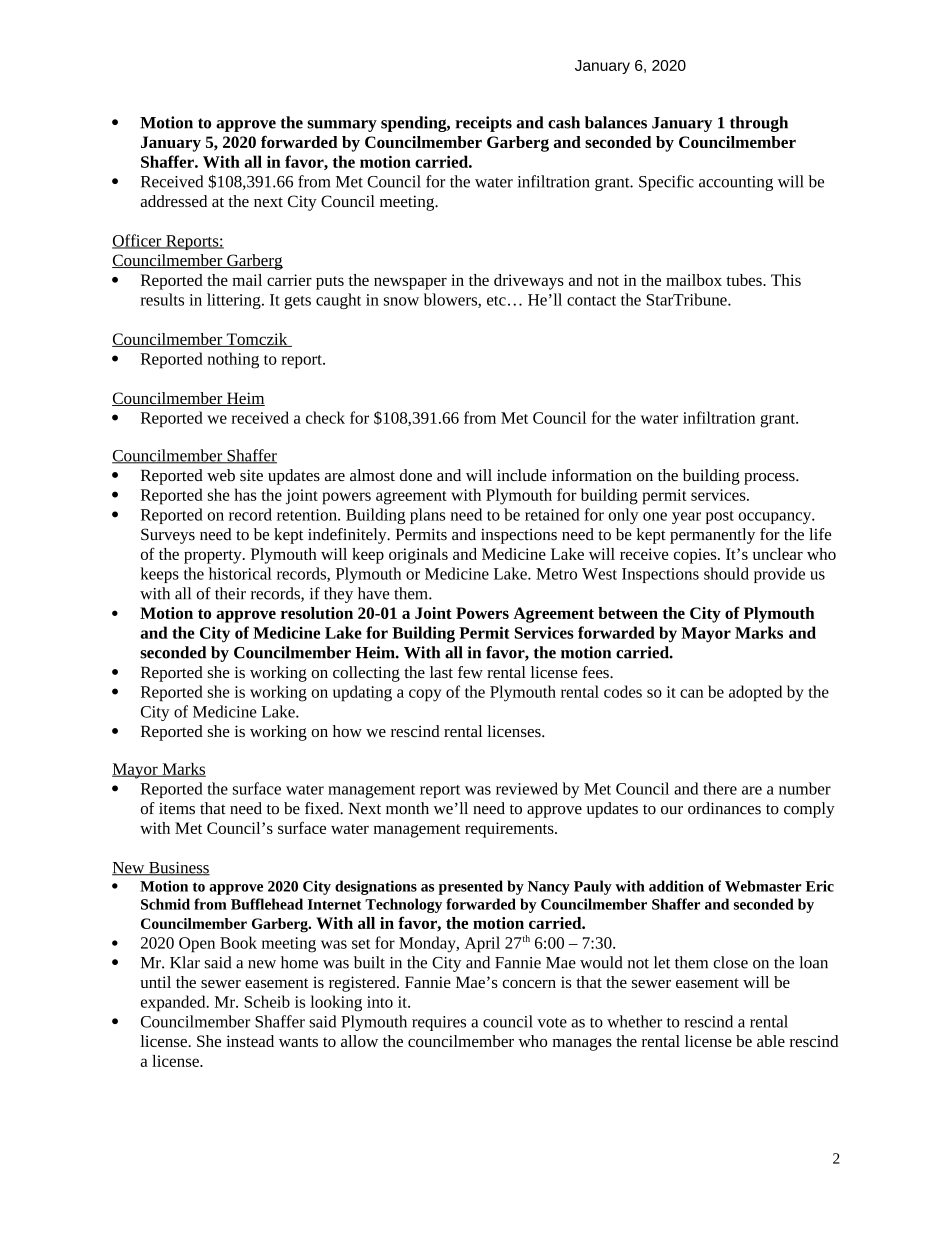 The image size is (952, 1233). I want to click on receipts, so click(483, 124).
